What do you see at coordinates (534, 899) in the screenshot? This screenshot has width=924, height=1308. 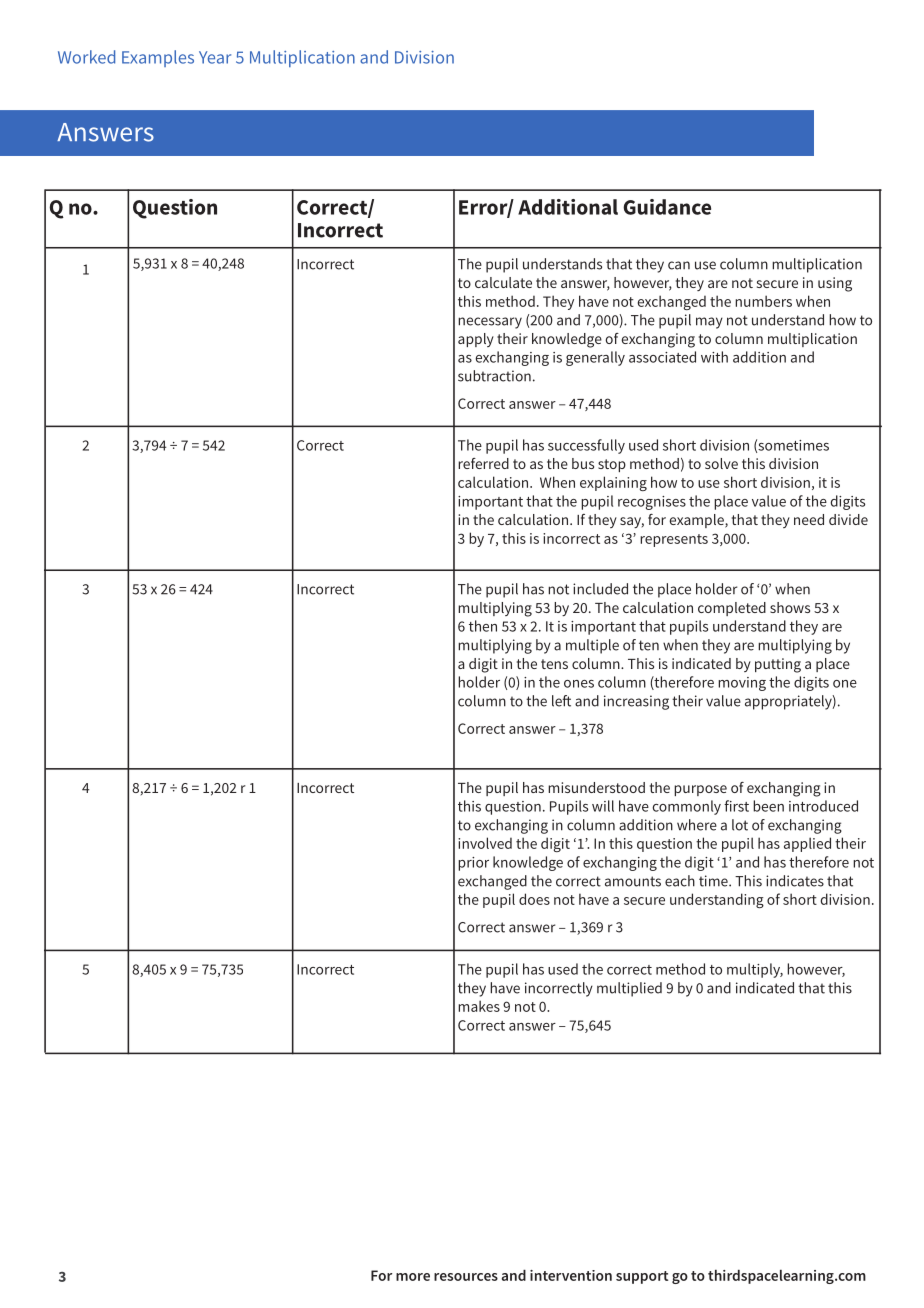 I see `does` at bounding box center [534, 899].
